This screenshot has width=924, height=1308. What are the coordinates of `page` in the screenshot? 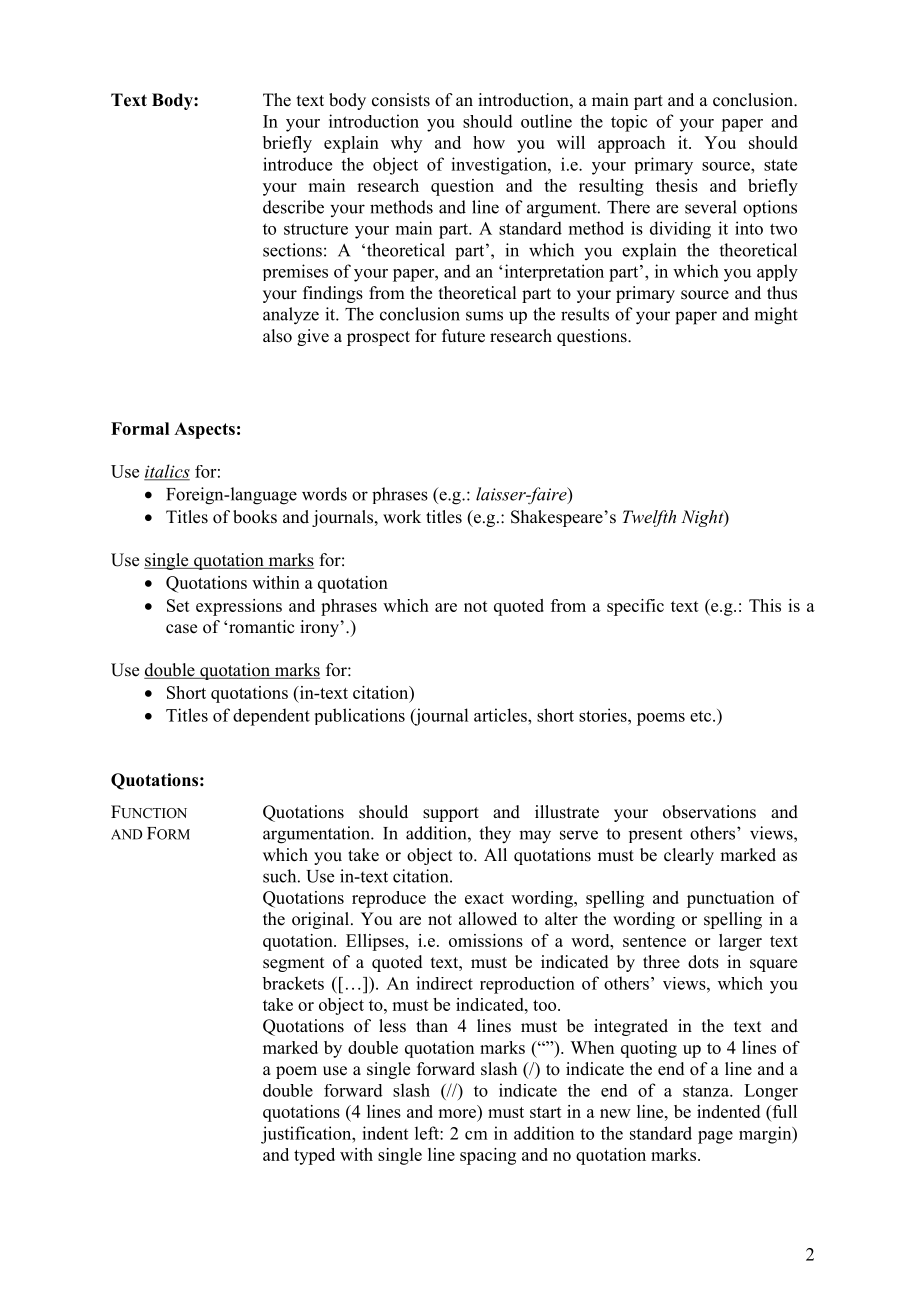 It's located at (715, 1137).
